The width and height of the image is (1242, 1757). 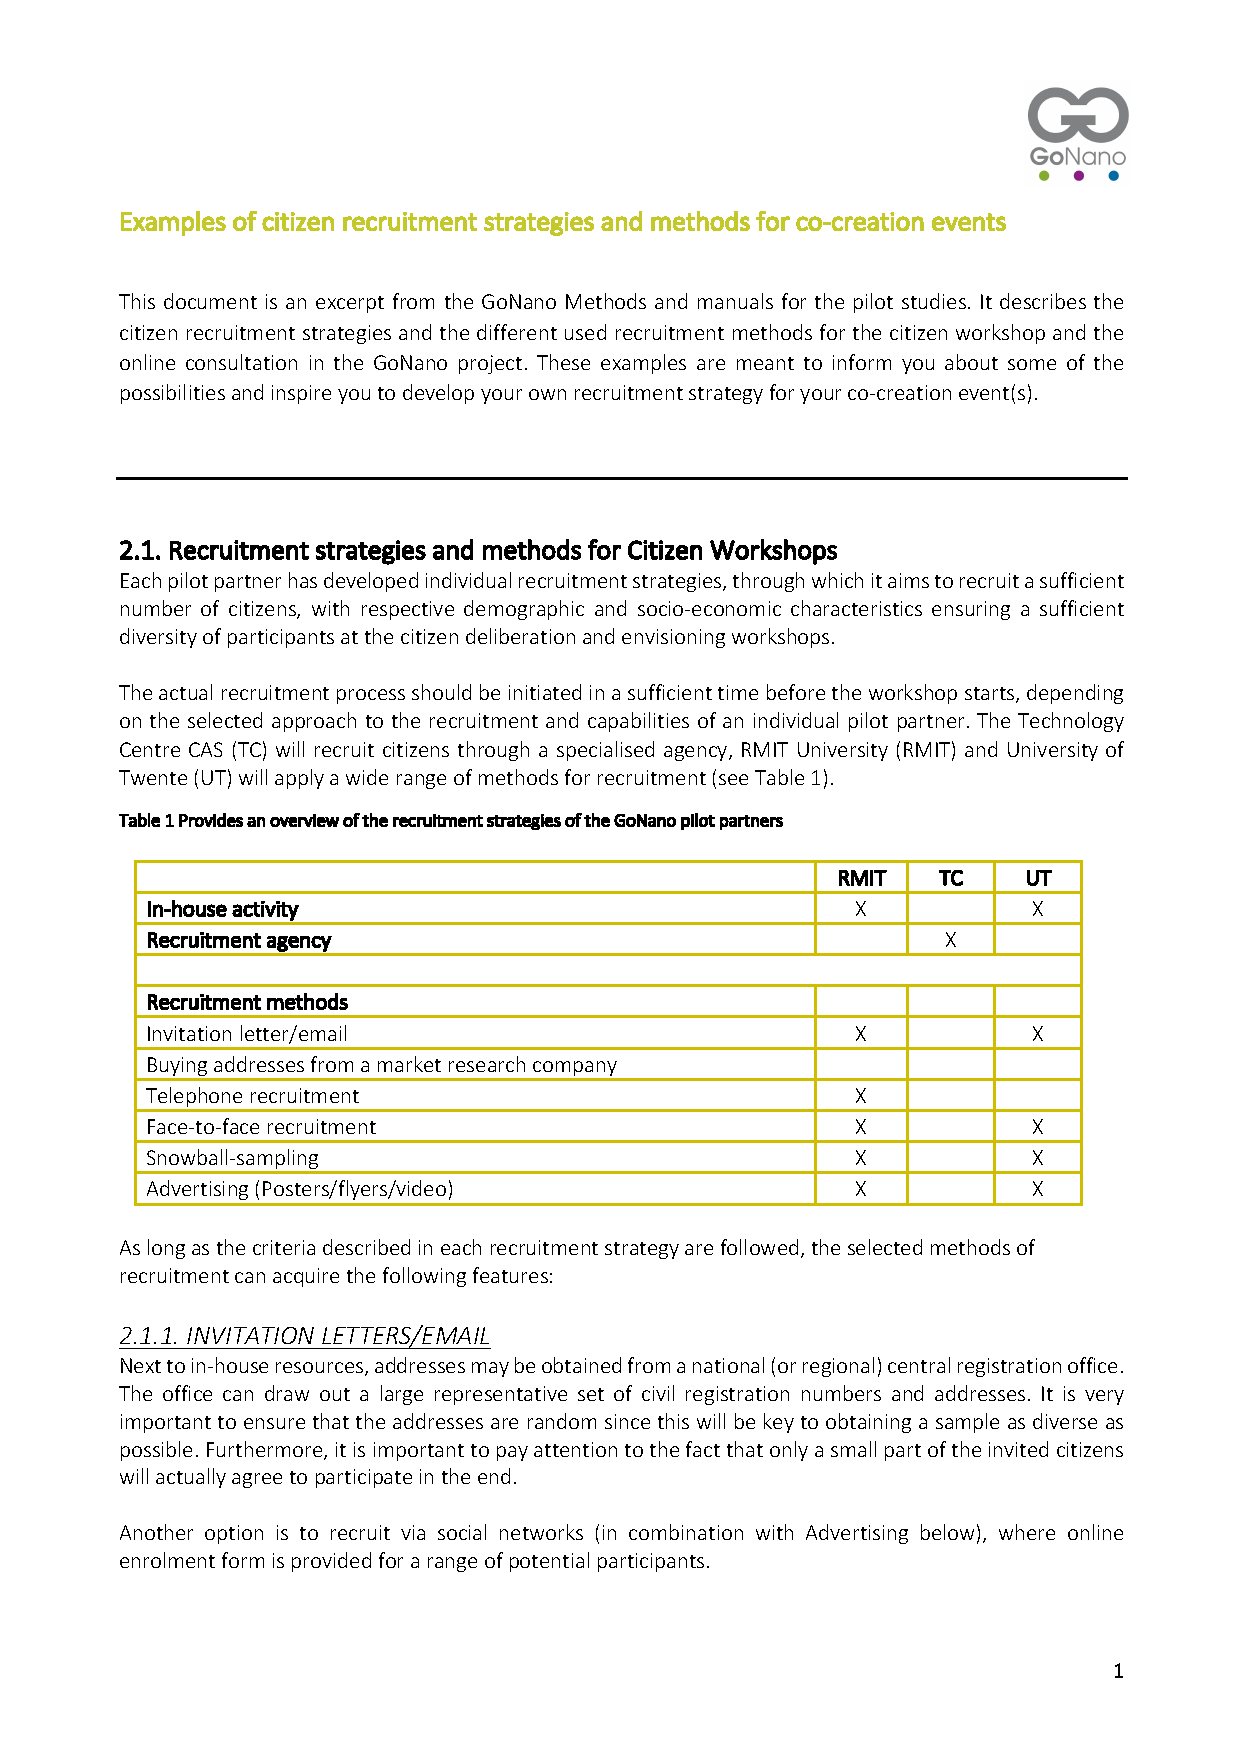 What do you see at coordinates (205, 749) in the image?
I see `CAS` at bounding box center [205, 749].
